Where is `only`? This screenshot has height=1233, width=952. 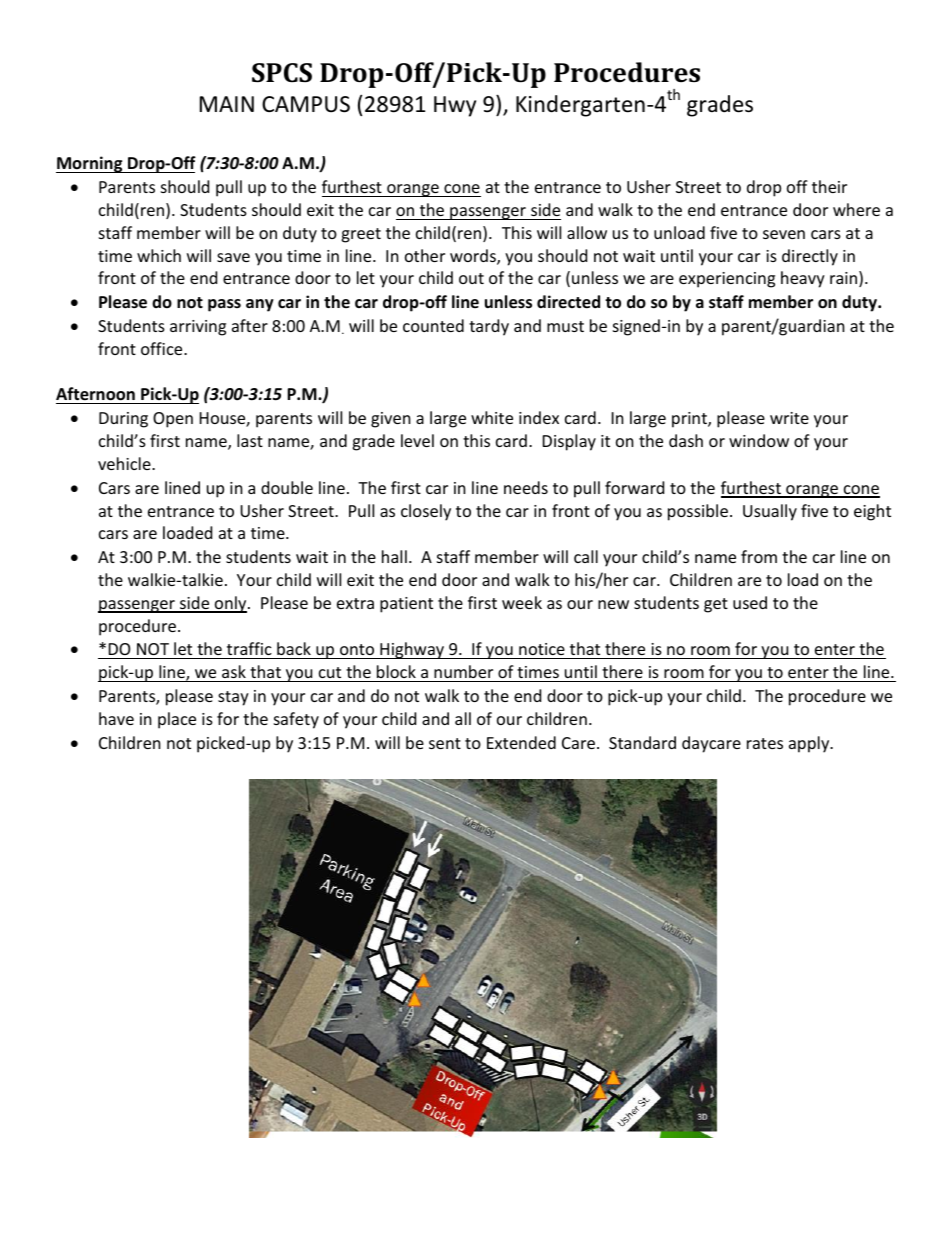 only is located at coordinates (231, 604).
